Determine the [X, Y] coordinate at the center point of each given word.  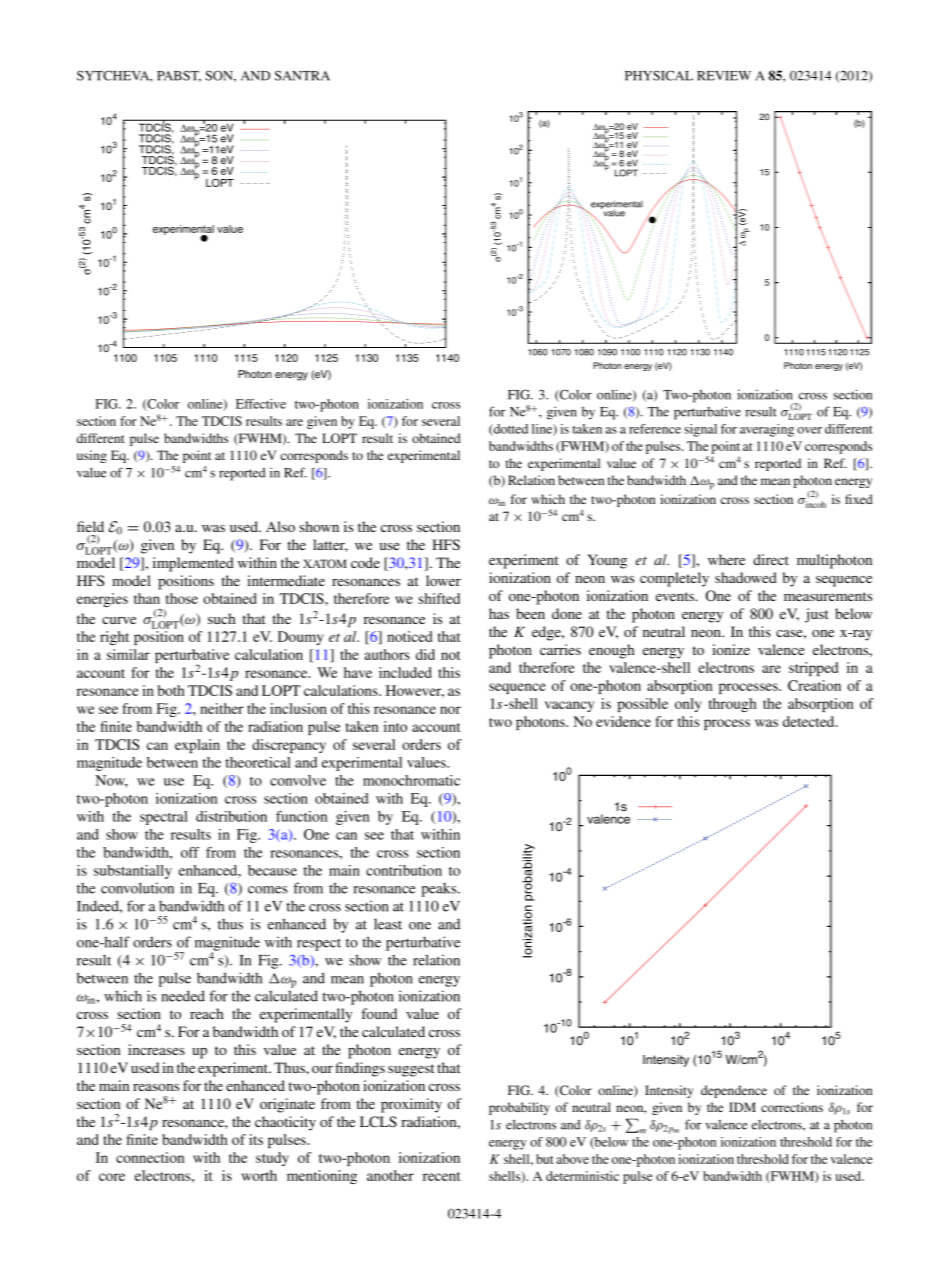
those [182, 598]
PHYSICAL [659, 75]
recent [441, 1176]
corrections [792, 1107]
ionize [731, 649]
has [499, 613]
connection [150, 1157]
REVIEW [724, 76]
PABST [179, 76]
